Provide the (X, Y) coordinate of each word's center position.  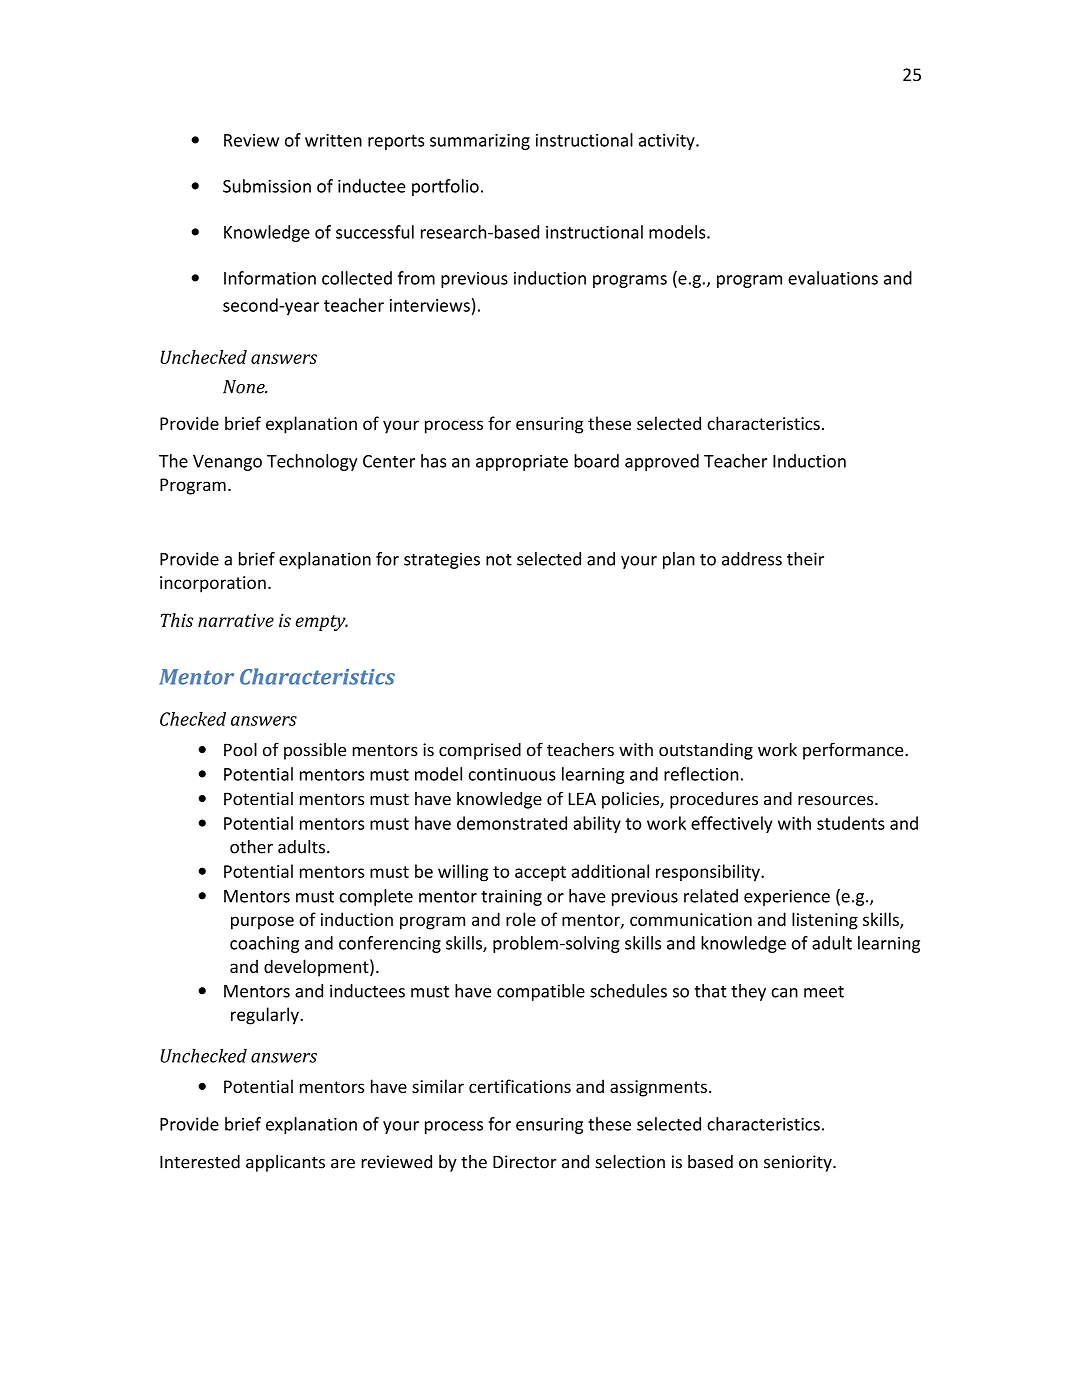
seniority (799, 1163)
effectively (732, 824)
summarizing (480, 142)
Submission (267, 186)
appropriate (522, 462)
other (251, 847)
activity (668, 142)
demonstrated (512, 823)
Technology (312, 462)
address (752, 559)
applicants (285, 1163)
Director (525, 1162)
